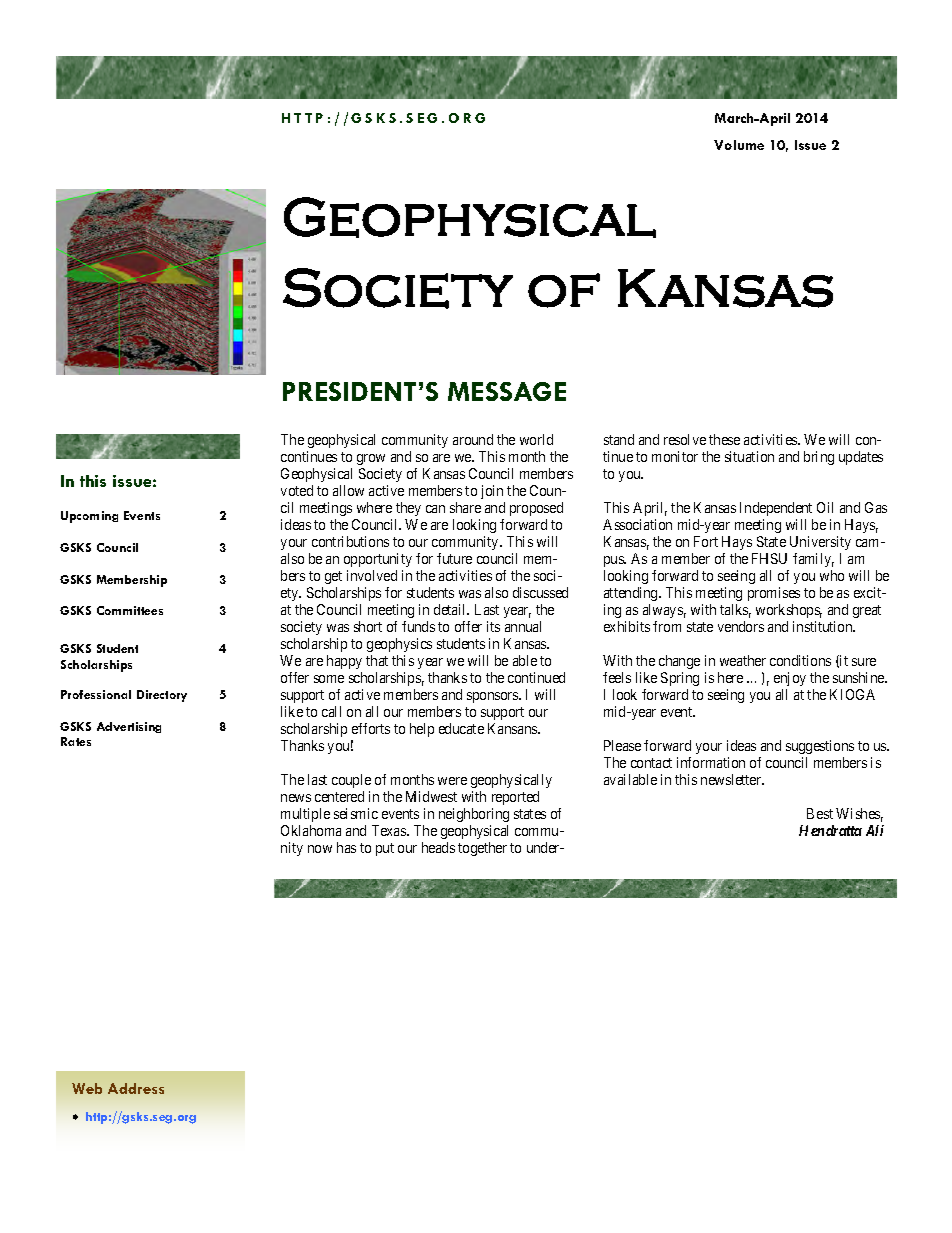 The width and height of the screenshot is (952, 1233). Describe the element at coordinates (136, 1088) in the screenshot. I see `Address` at that location.
